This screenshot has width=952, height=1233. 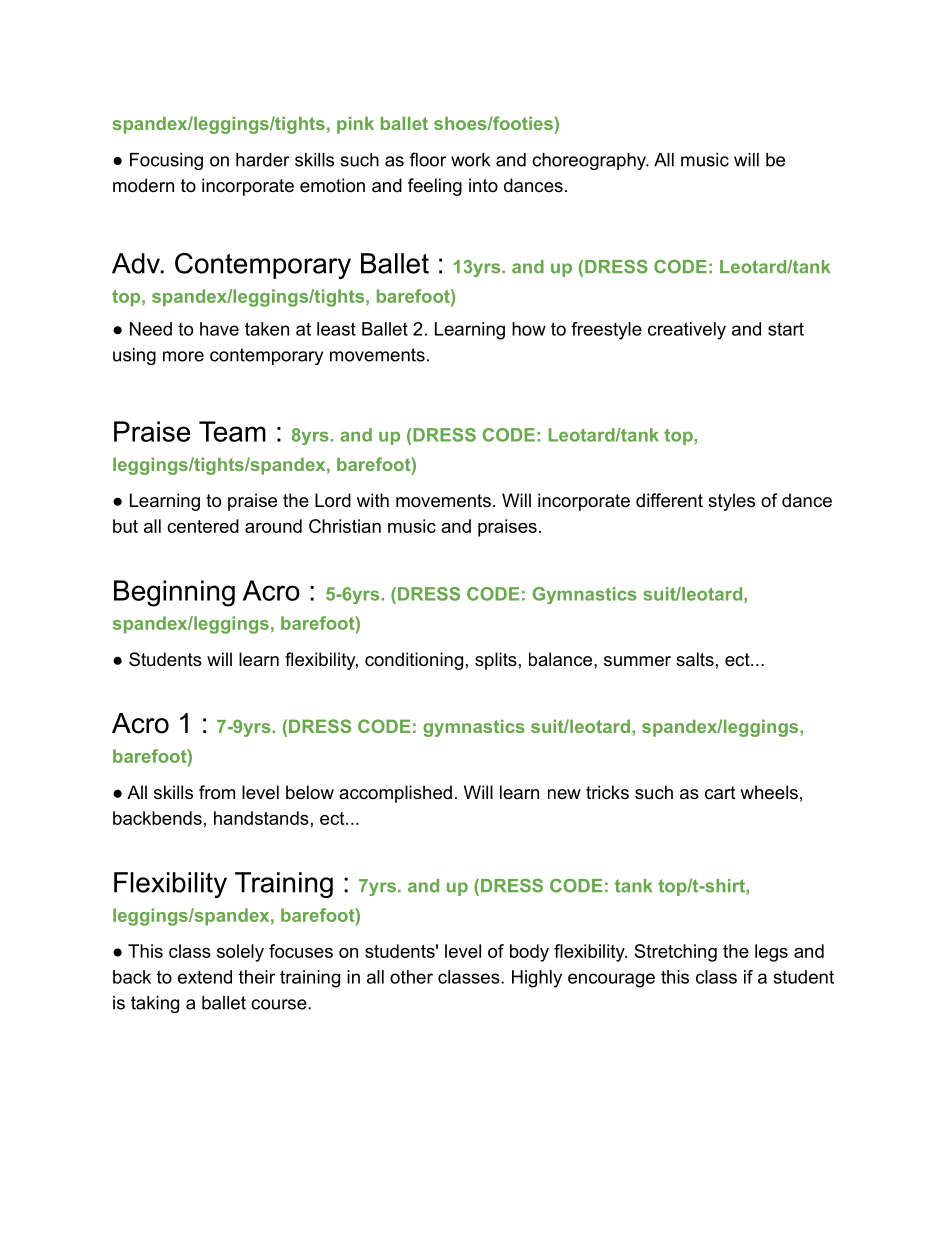 What do you see at coordinates (590, 161) in the screenshot?
I see `choreography` at bounding box center [590, 161].
